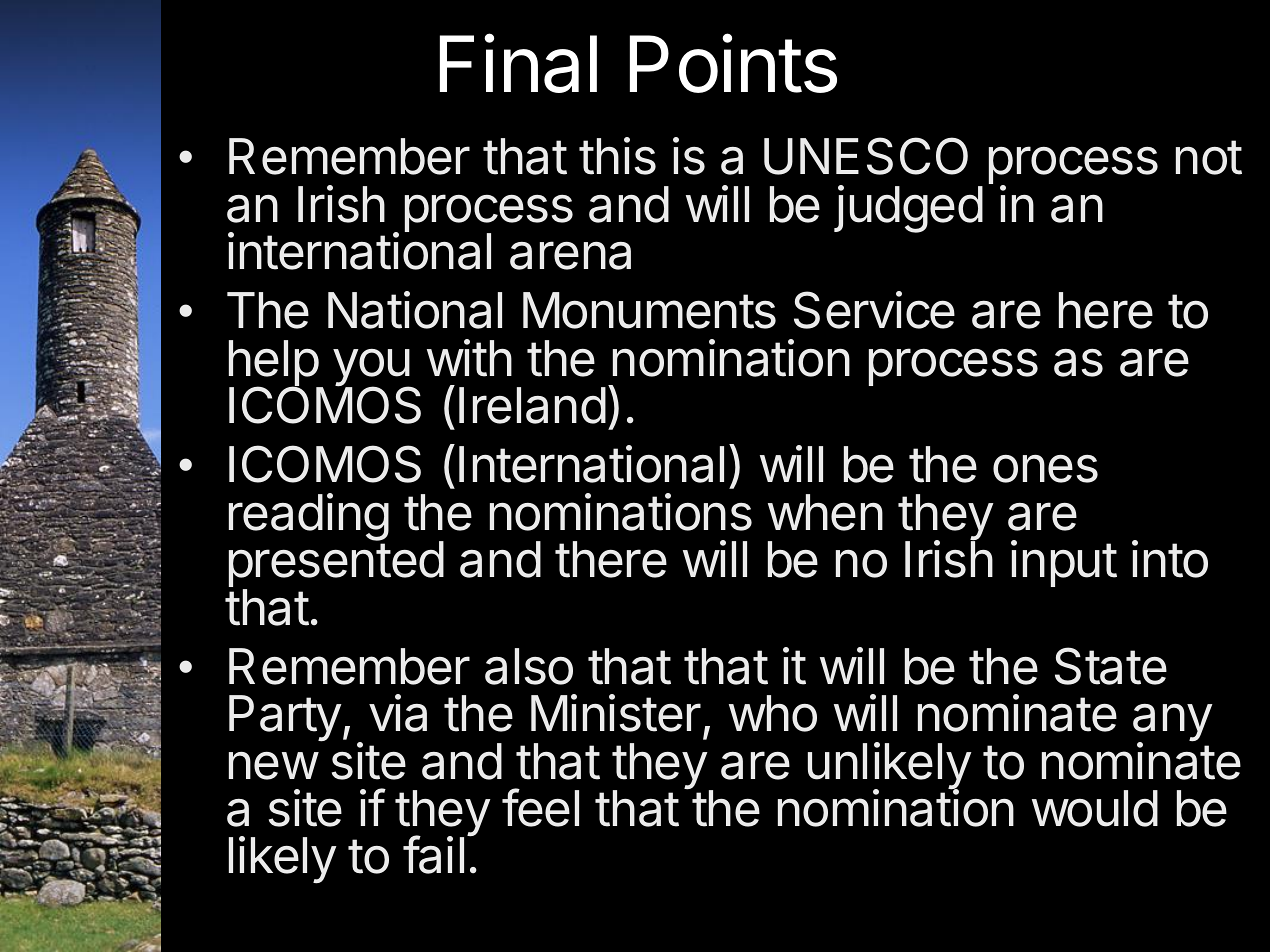 The width and height of the screenshot is (1270, 952). What do you see at coordinates (1209, 157) in the screenshot?
I see `not` at bounding box center [1209, 157].
